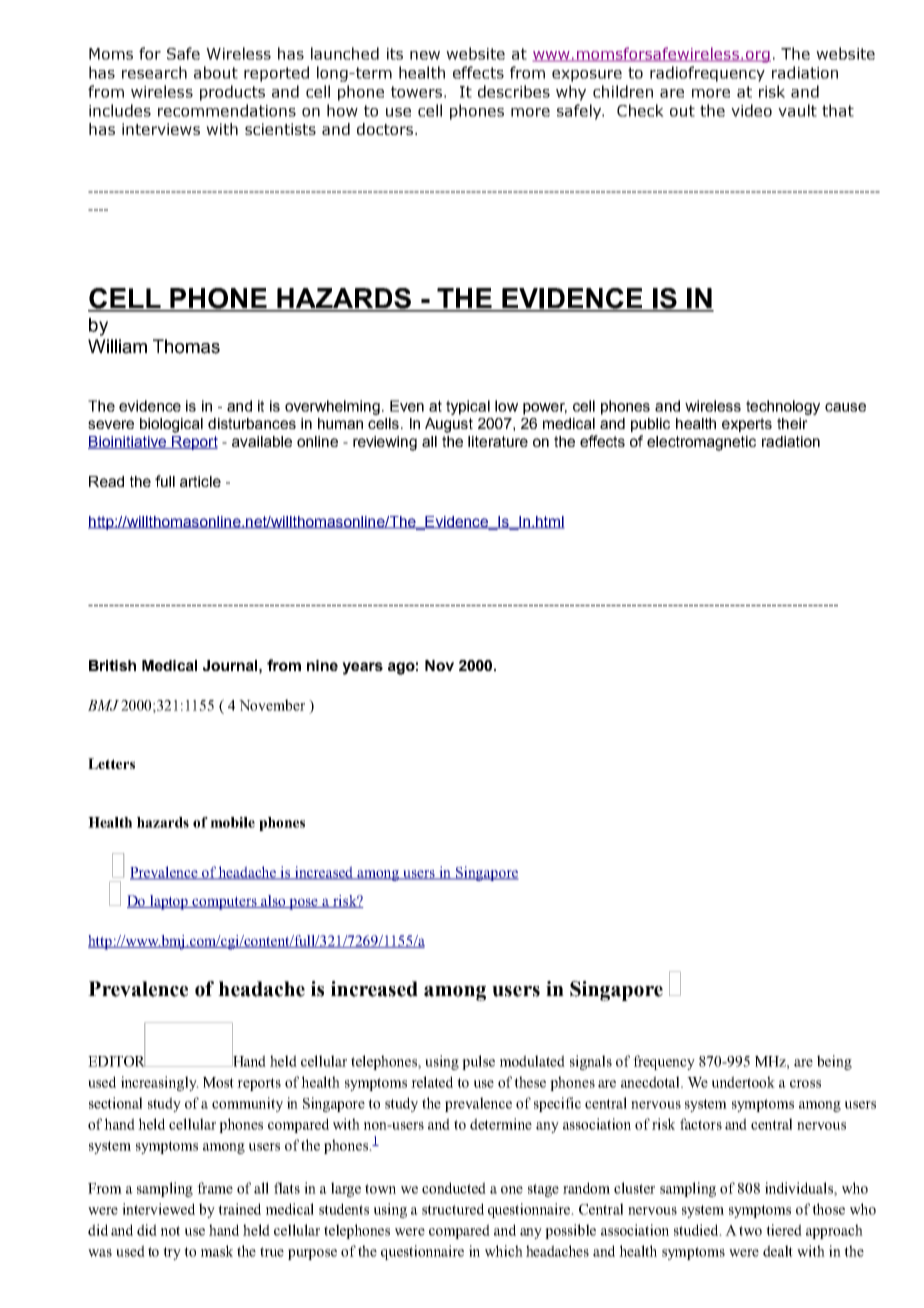  What do you see at coordinates (362, 668) in the screenshot?
I see `years` at bounding box center [362, 668].
